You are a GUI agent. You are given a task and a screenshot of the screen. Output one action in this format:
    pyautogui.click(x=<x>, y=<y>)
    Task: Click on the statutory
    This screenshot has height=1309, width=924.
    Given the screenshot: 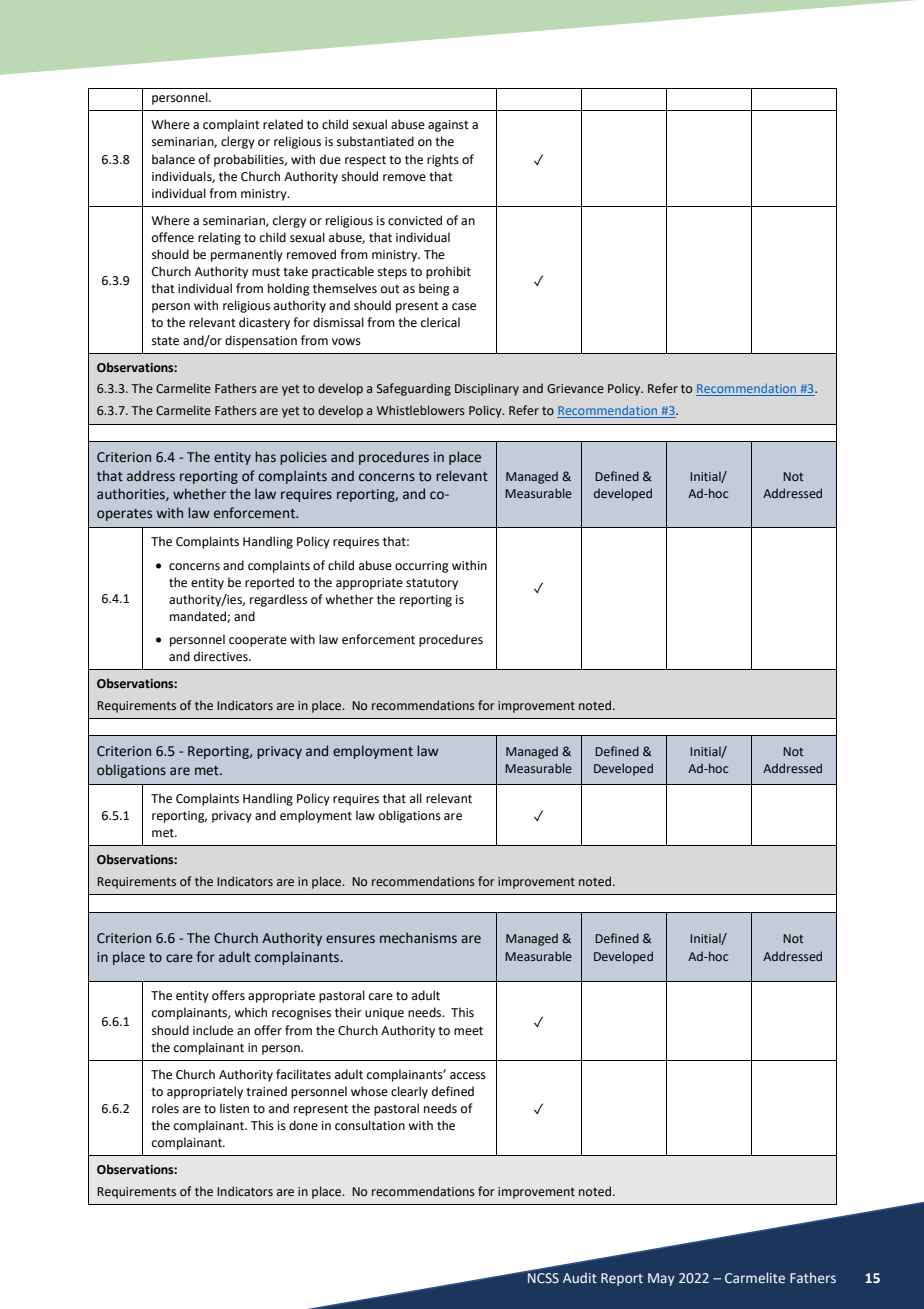 What is the action you would take?
    pyautogui.click(x=432, y=584)
